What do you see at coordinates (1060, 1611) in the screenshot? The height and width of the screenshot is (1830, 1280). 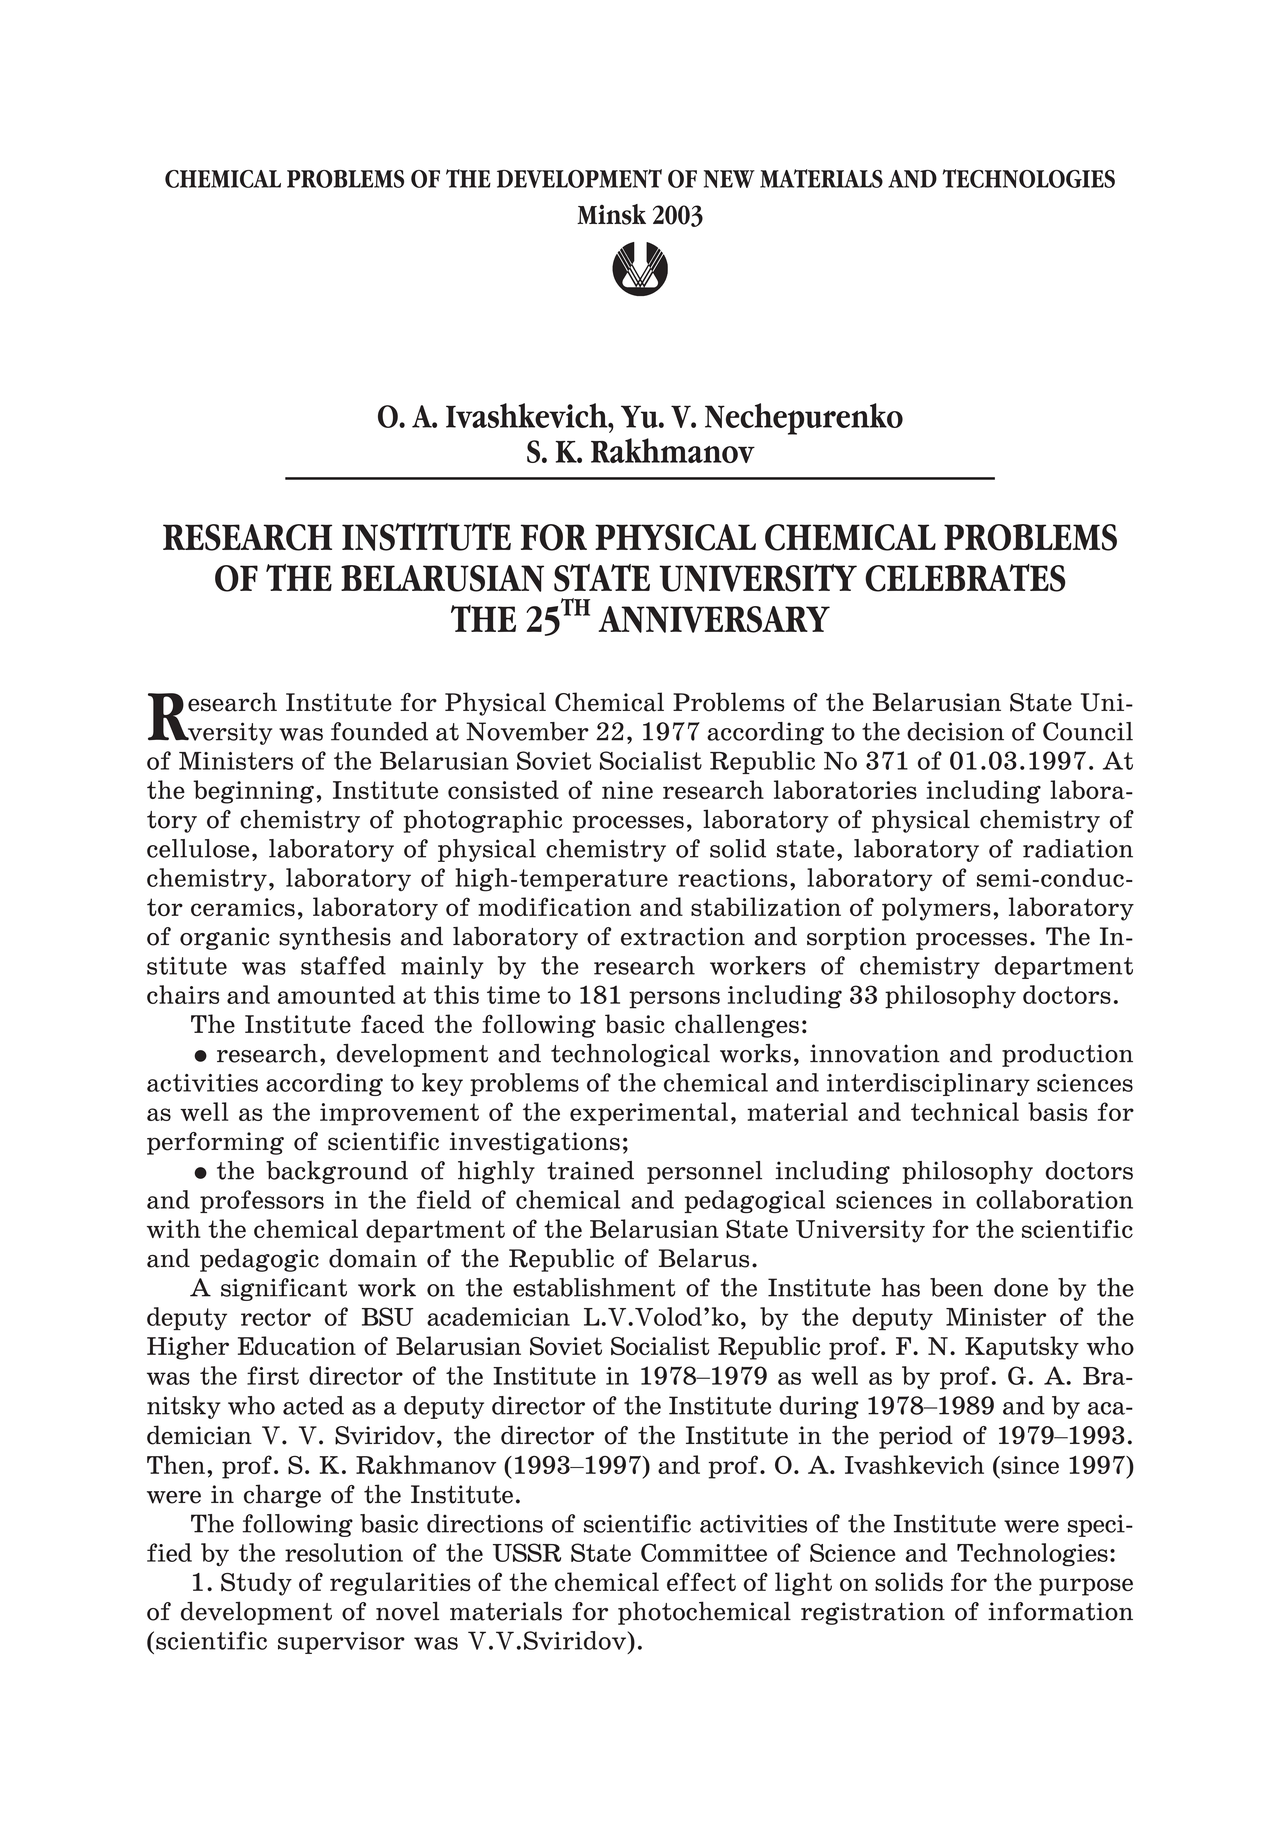 I see `information` at bounding box center [1060, 1611].
